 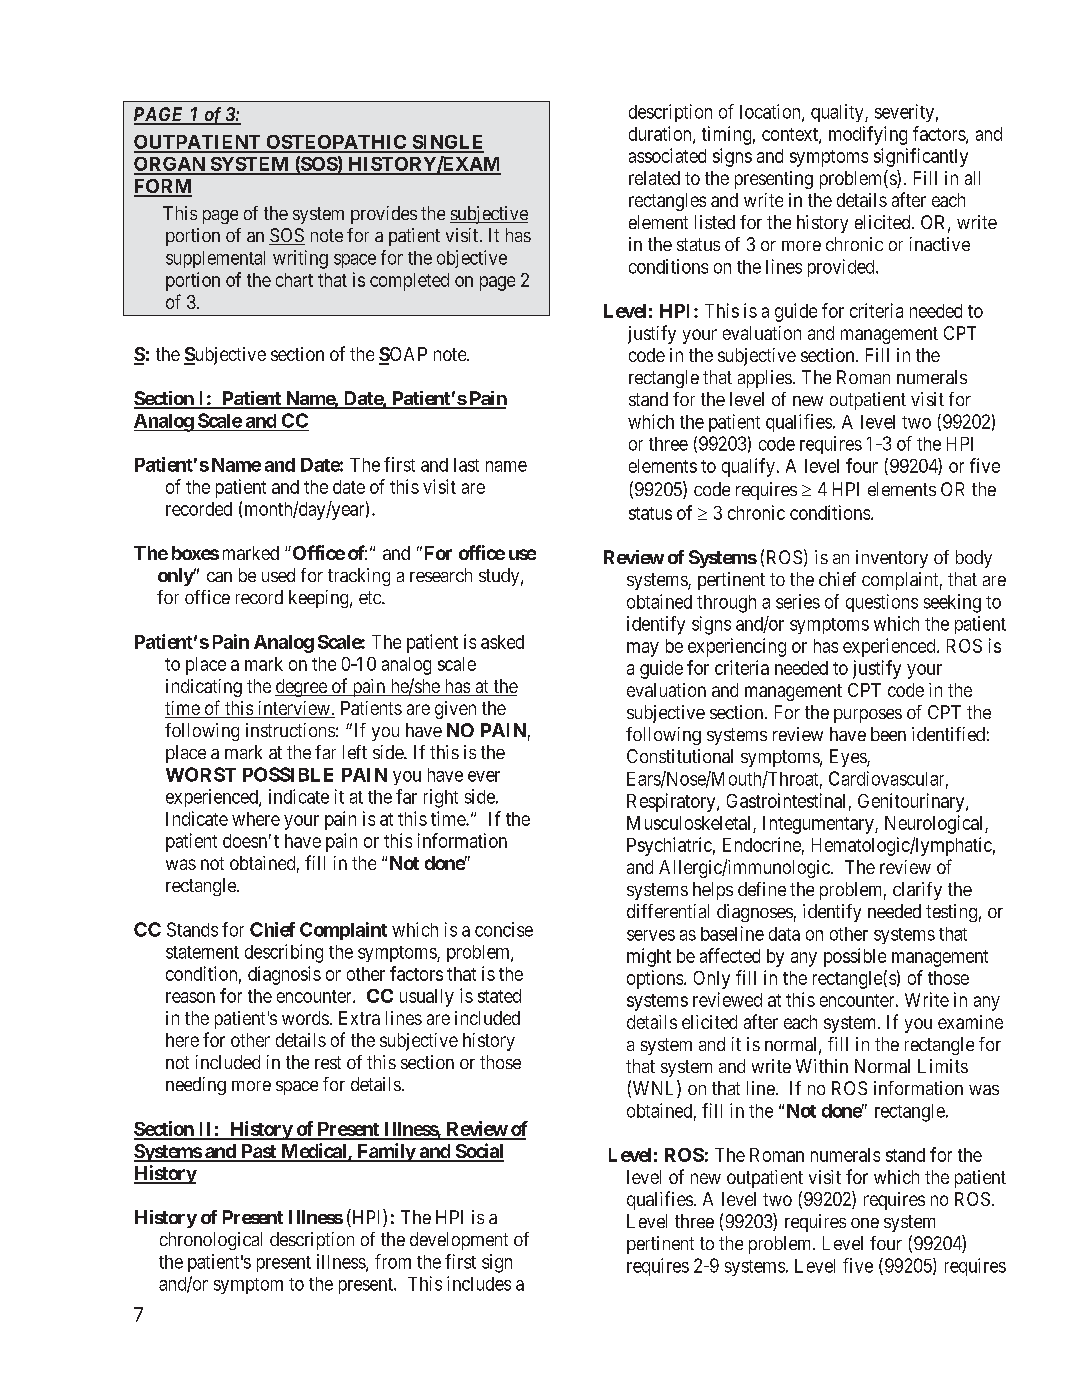 I want to click on ORGAN, so click(x=170, y=165).
